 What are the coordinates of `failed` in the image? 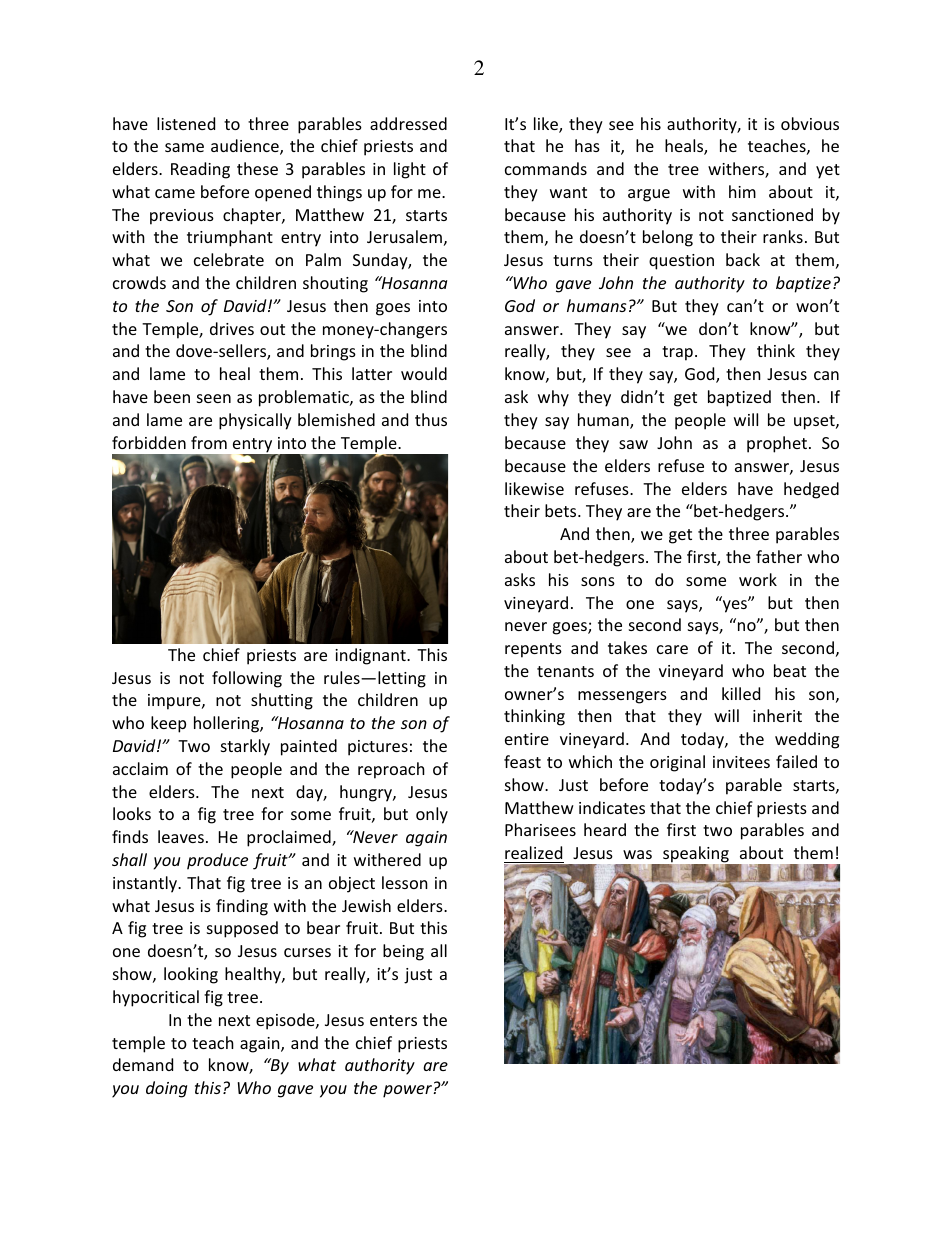 It's located at (796, 761).
